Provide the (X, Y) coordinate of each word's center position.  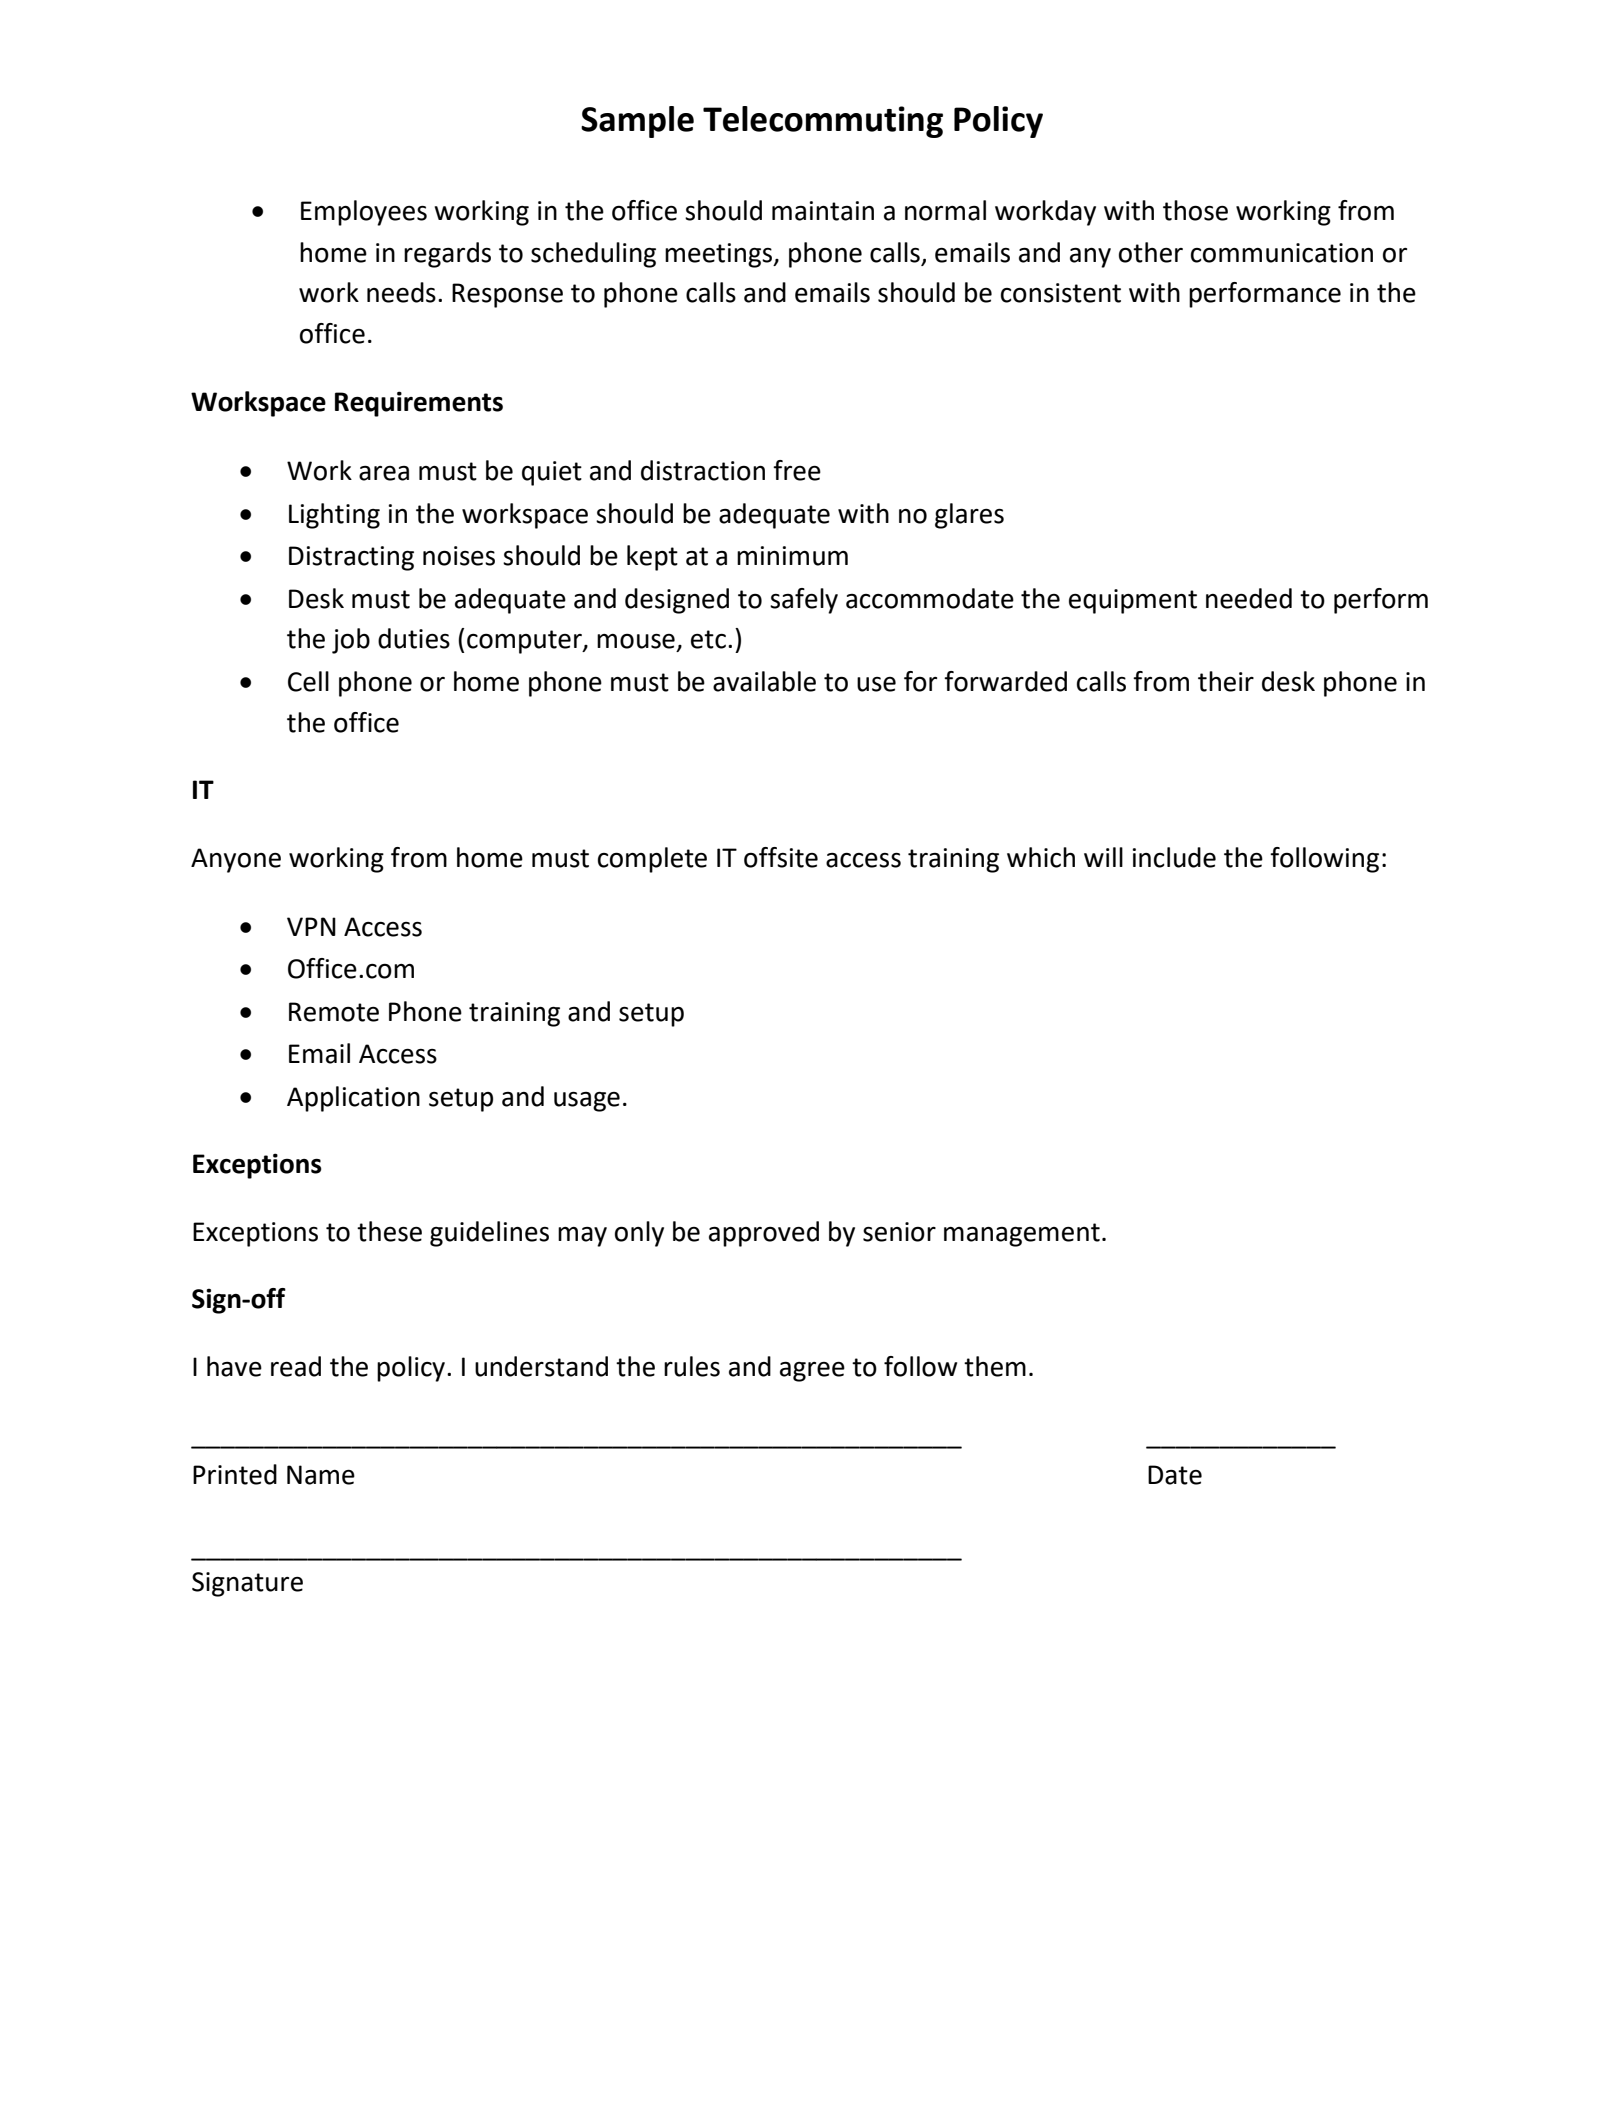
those (1195, 210)
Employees (364, 213)
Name (321, 1475)
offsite (781, 857)
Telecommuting (823, 122)
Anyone (236, 860)
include (1174, 857)
